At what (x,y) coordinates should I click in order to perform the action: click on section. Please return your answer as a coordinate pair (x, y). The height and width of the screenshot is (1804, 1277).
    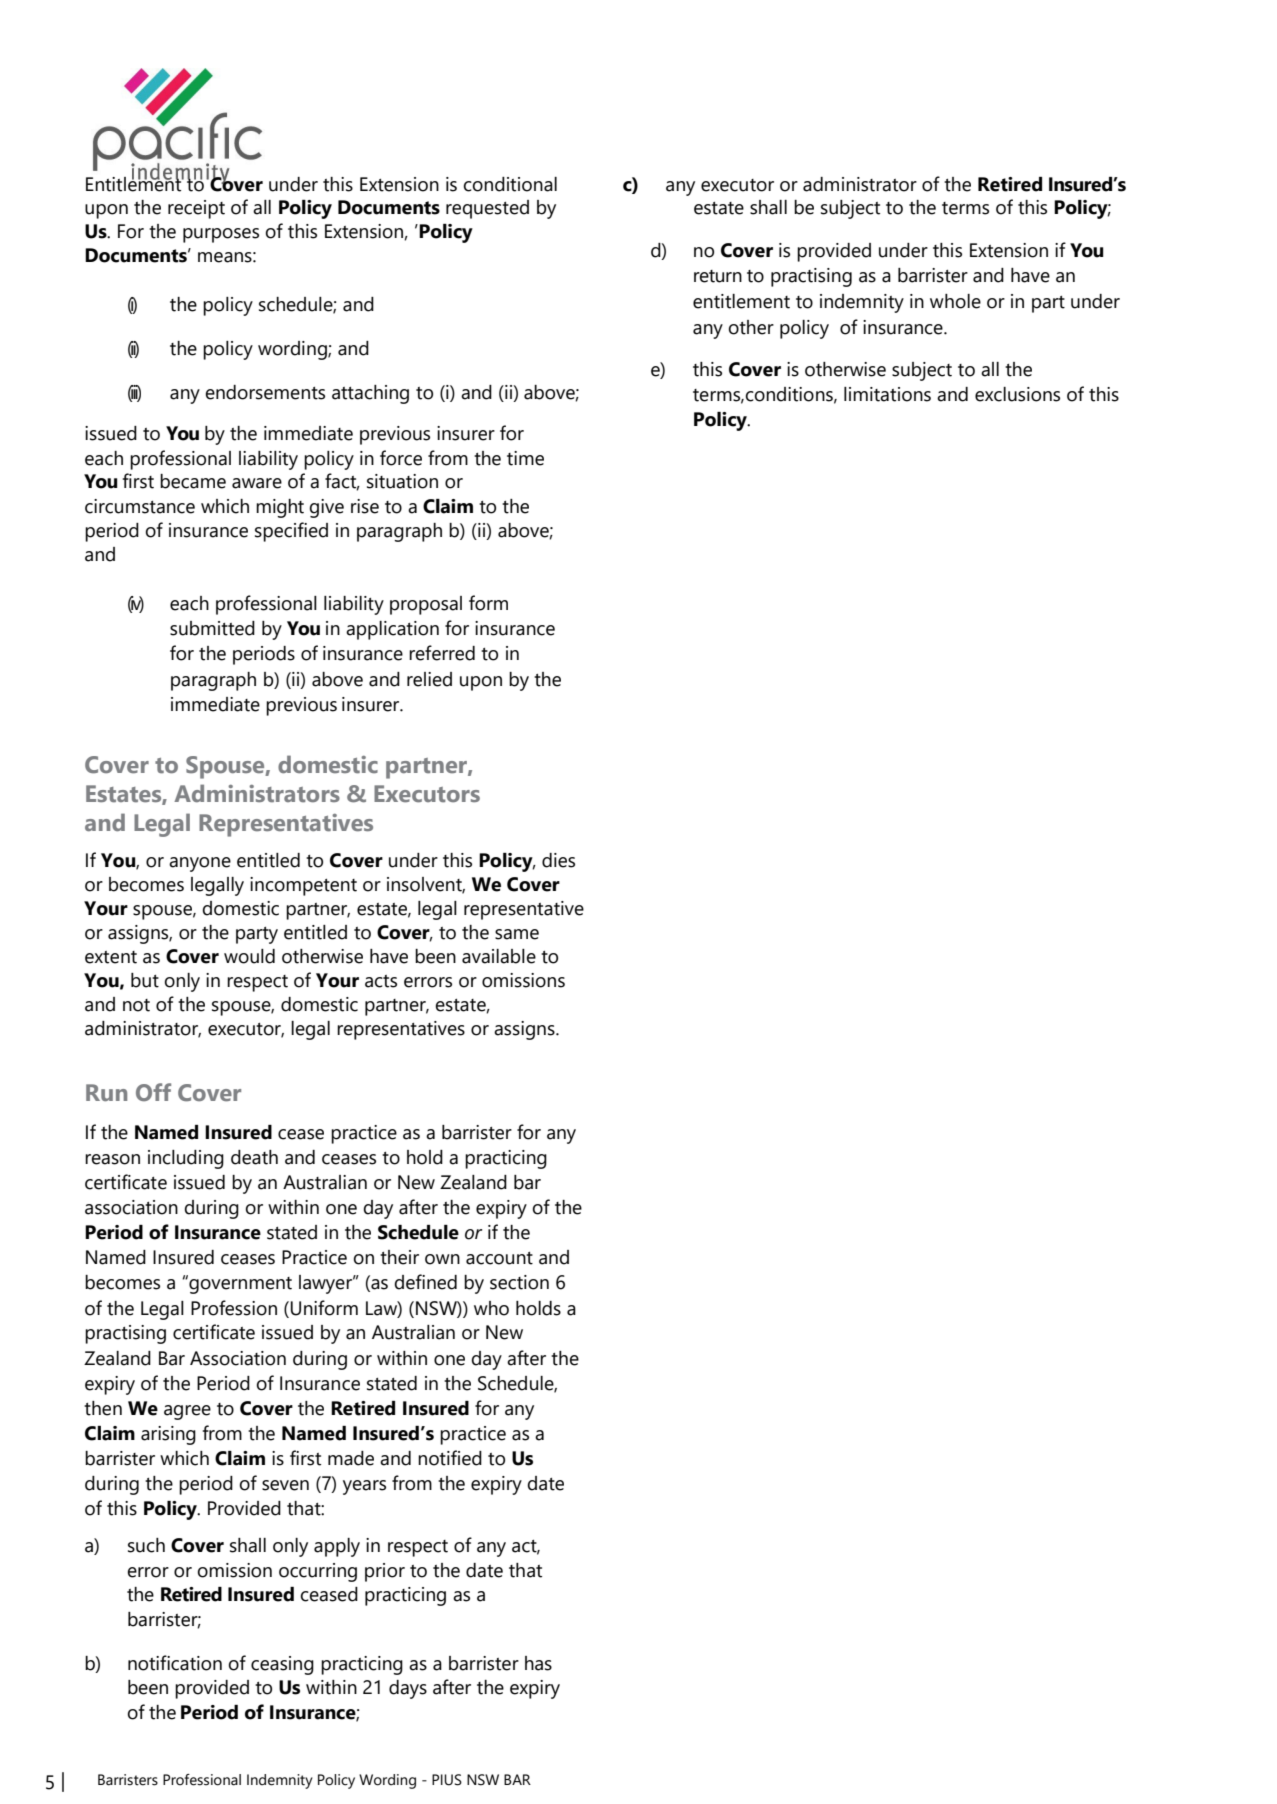
    Looking at the image, I should click on (519, 1282).
